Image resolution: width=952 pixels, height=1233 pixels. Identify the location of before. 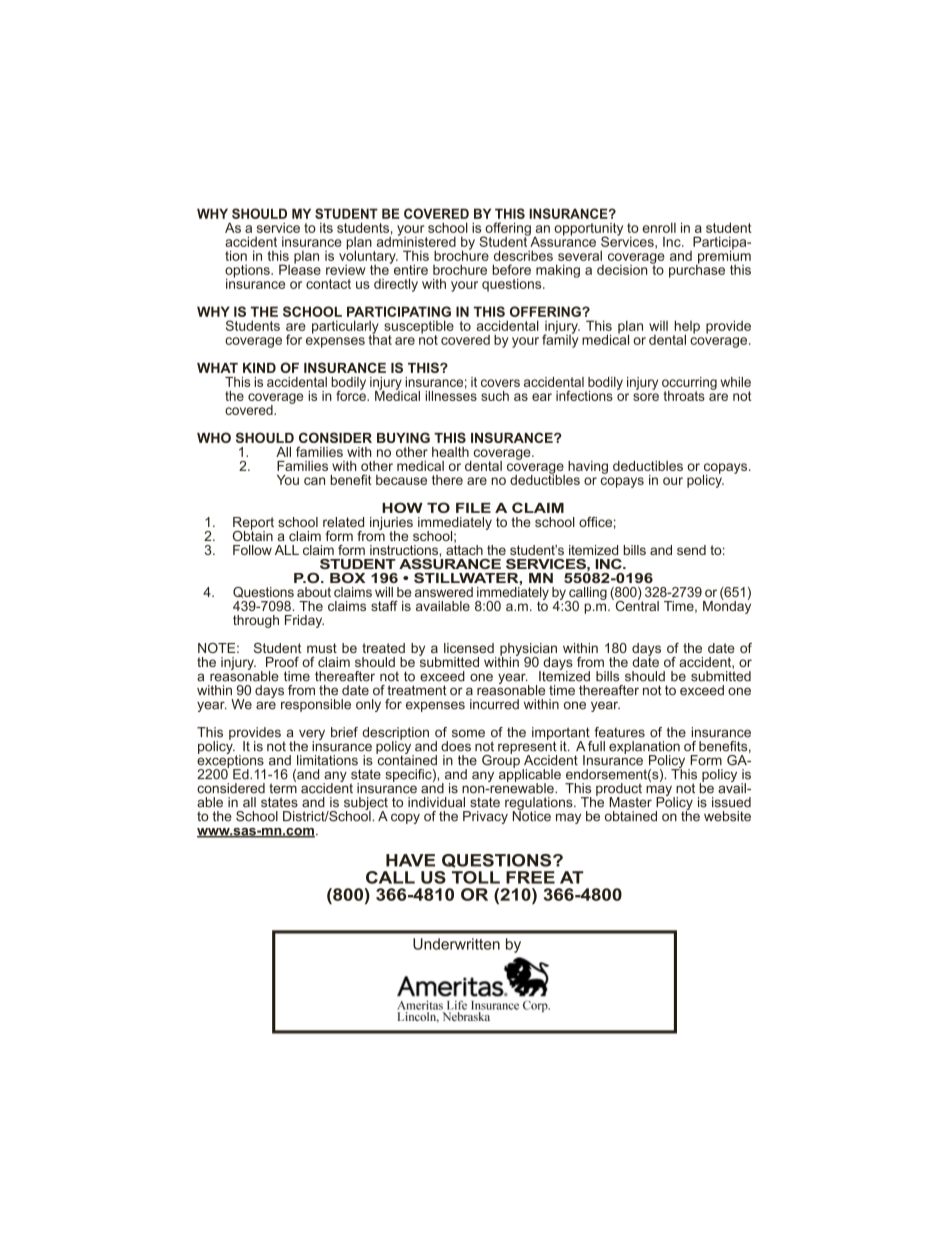
(512, 269).
